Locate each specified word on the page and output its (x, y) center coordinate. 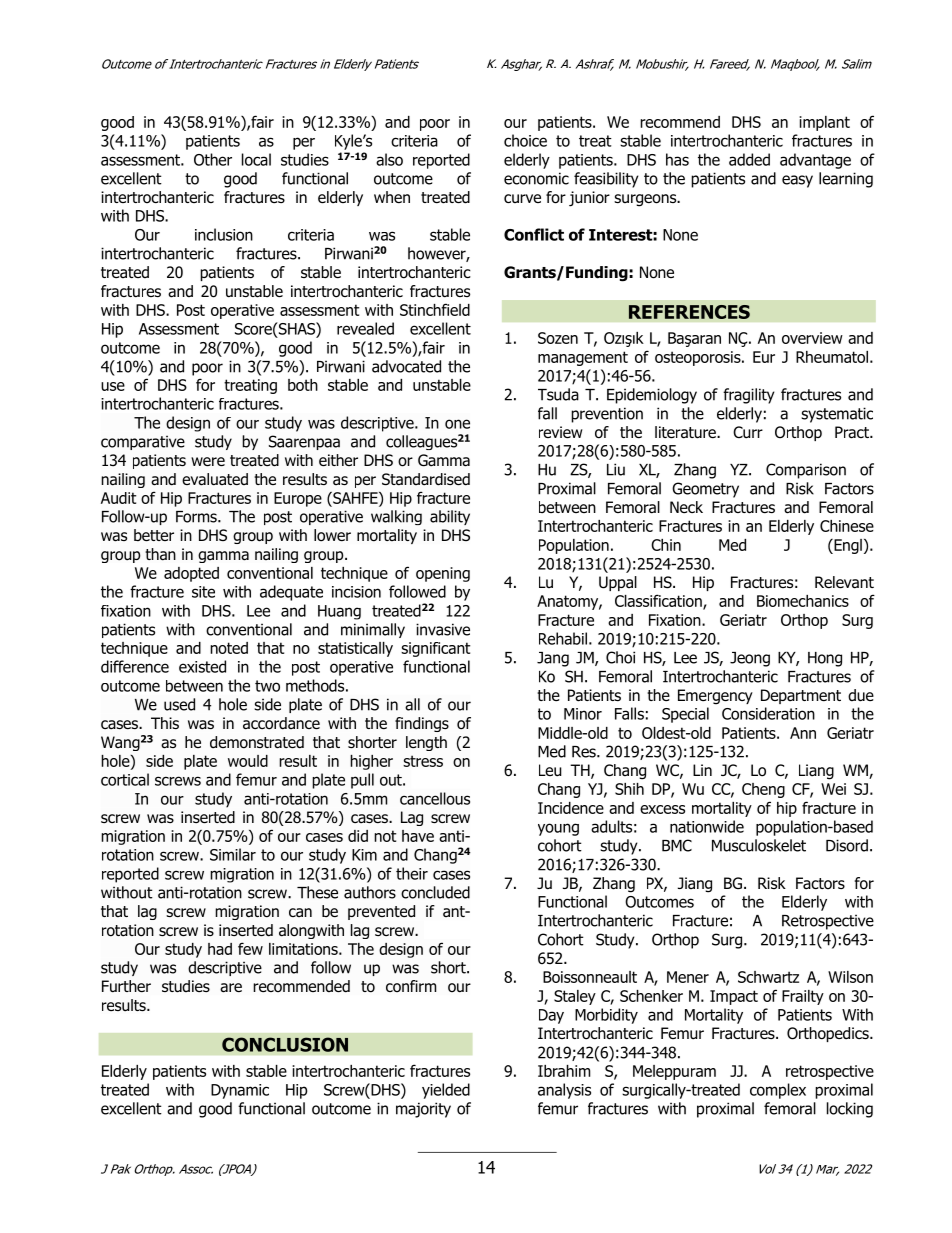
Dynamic (240, 1091)
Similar (233, 854)
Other (213, 159)
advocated (406, 366)
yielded (446, 1091)
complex (778, 1091)
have (418, 836)
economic (536, 178)
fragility (749, 396)
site (203, 592)
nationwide (707, 826)
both (303, 385)
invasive (443, 629)
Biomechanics (803, 601)
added (749, 159)
